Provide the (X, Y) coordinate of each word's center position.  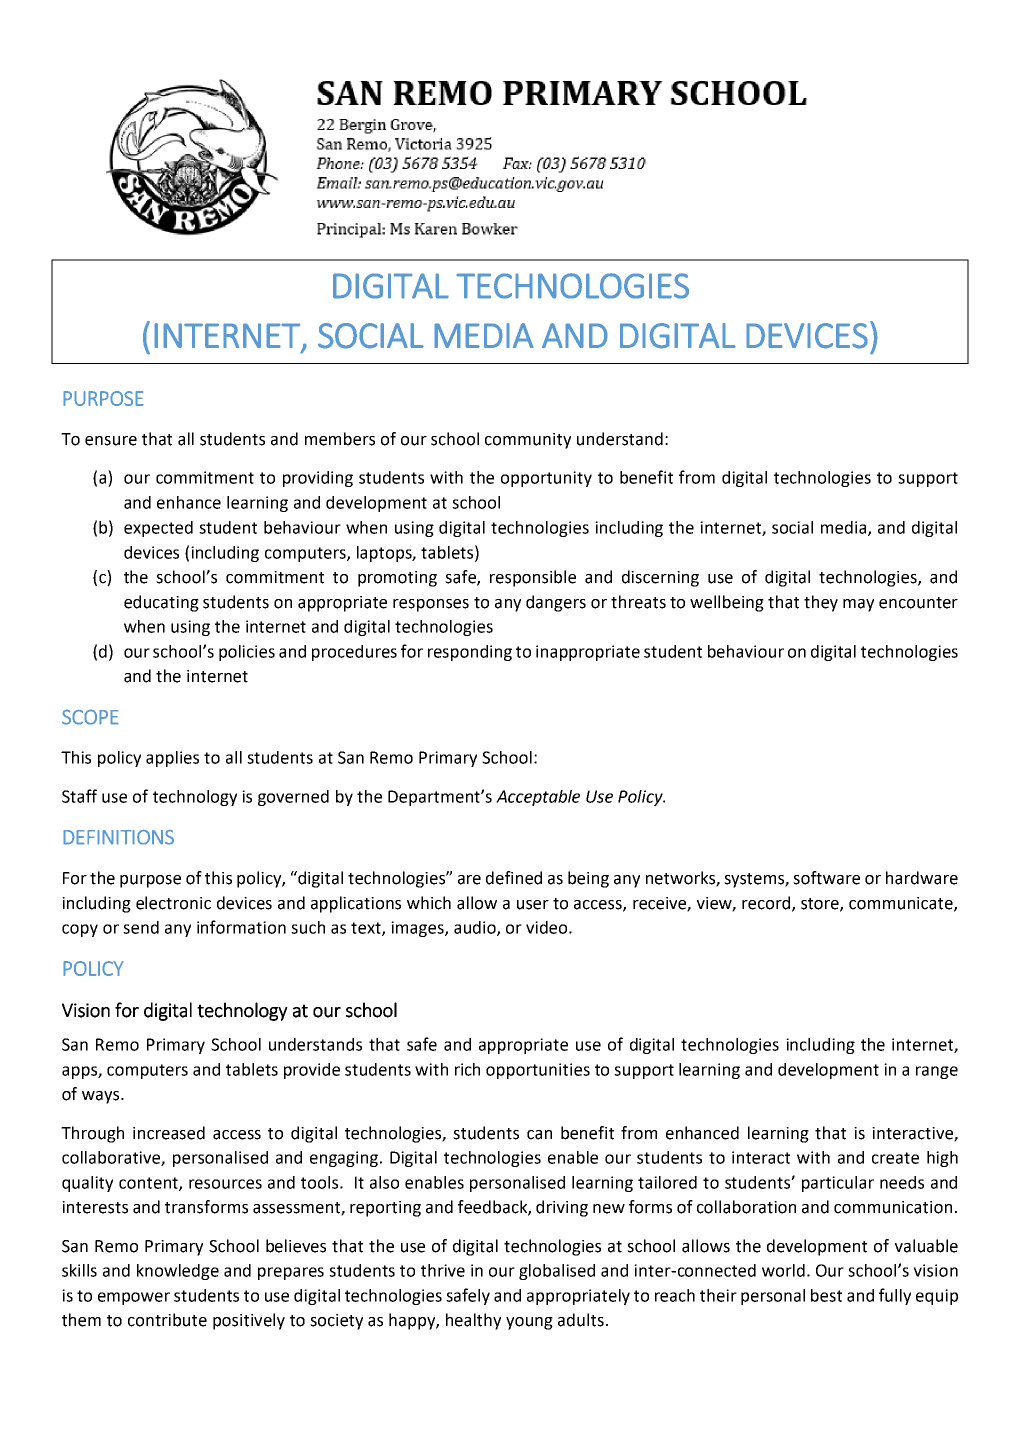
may (858, 605)
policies (247, 653)
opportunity (546, 479)
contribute (167, 1320)
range (937, 1072)
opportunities (538, 1071)
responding (470, 653)
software (826, 878)
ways (102, 1097)
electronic (173, 903)
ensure (111, 441)
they (821, 603)
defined (514, 878)
